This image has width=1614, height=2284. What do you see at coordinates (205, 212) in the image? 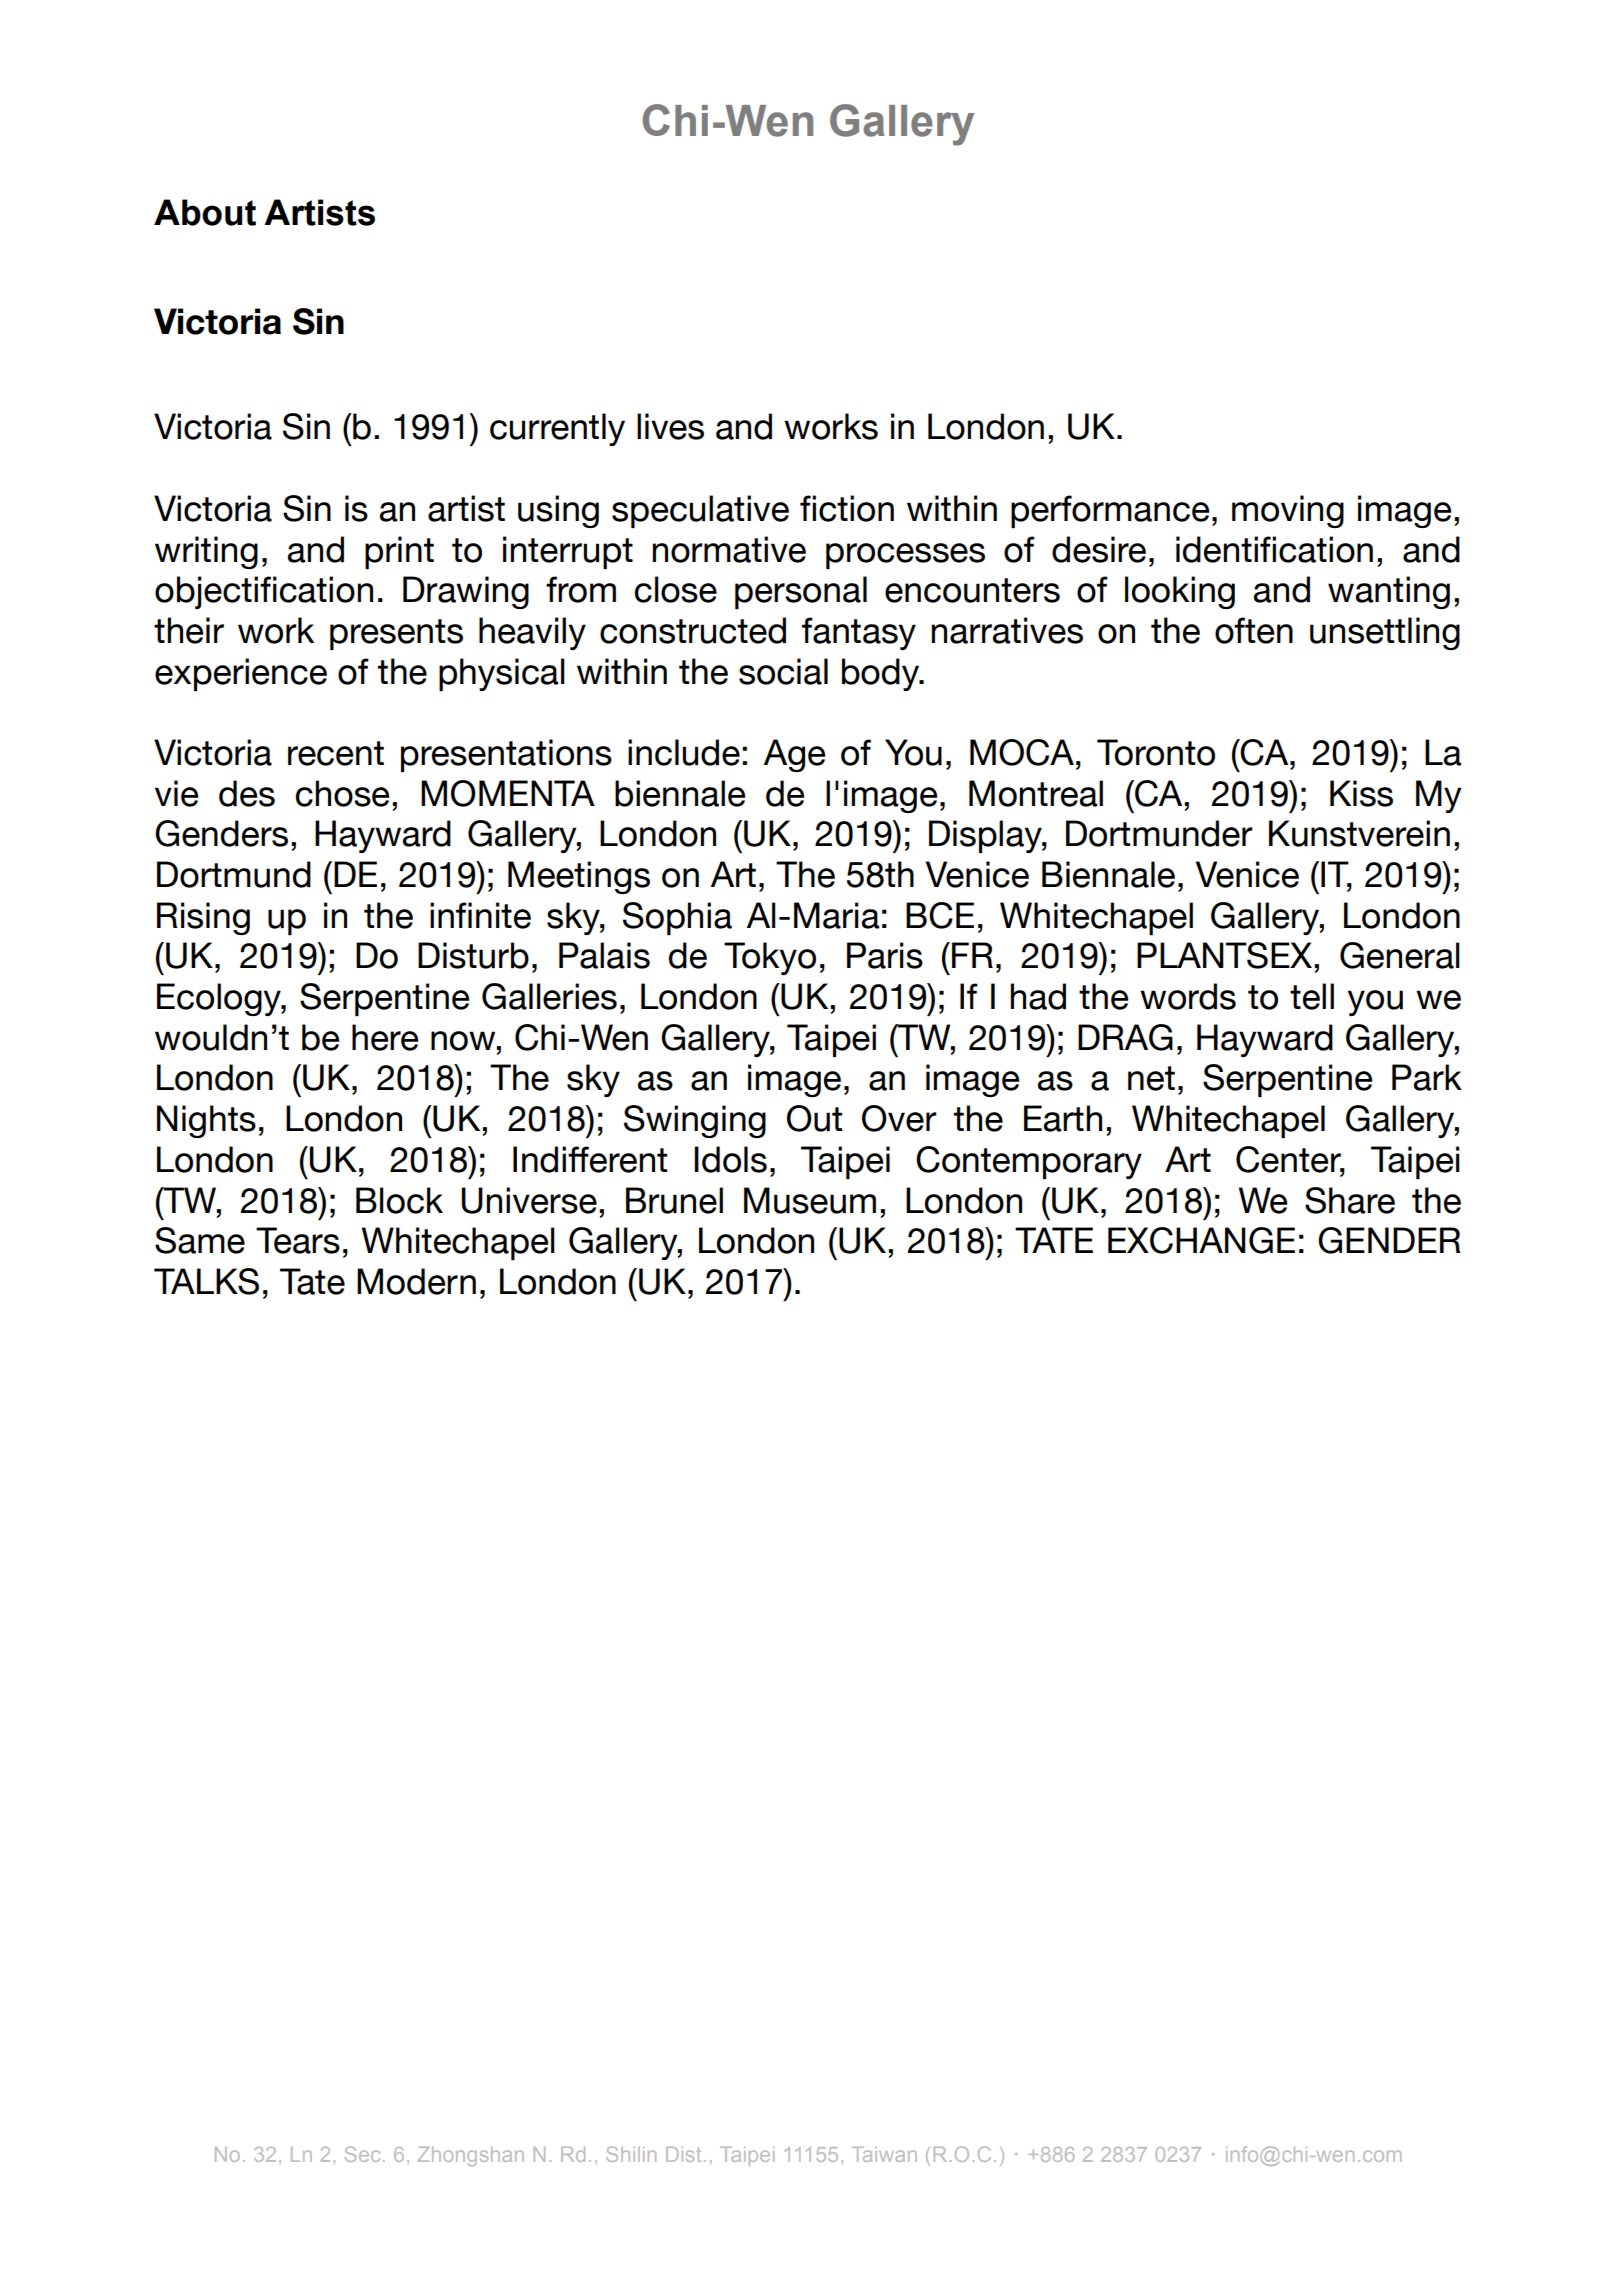
I see `About` at bounding box center [205, 212].
